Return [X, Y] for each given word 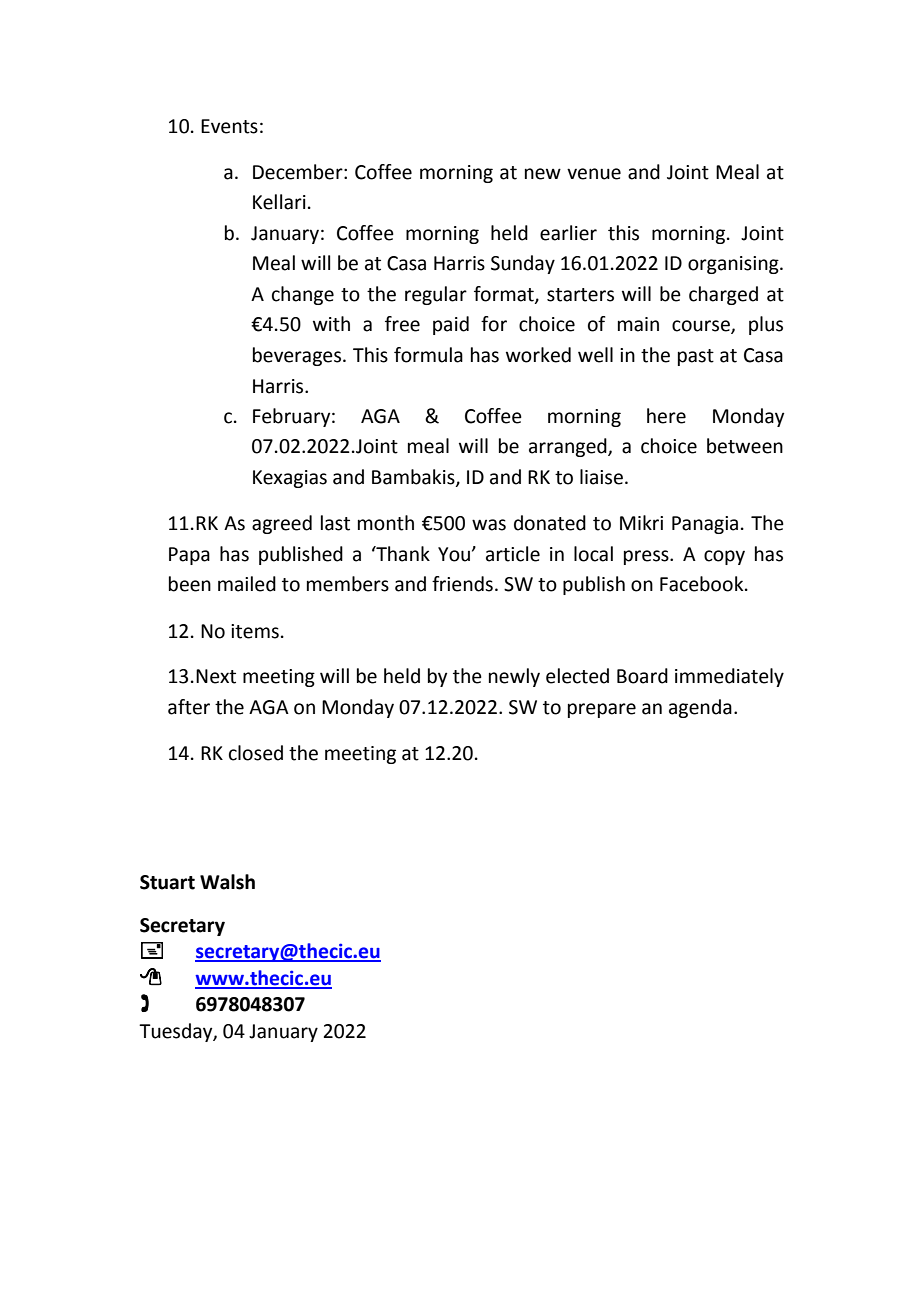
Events [229, 126]
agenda [700, 708]
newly [514, 677]
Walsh [227, 882]
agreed [282, 524]
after [189, 707]
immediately [729, 677]
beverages [298, 356]
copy [724, 557]
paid [451, 325]
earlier [568, 233]
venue [594, 174]
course [702, 327]
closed [256, 753]
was [489, 525]
